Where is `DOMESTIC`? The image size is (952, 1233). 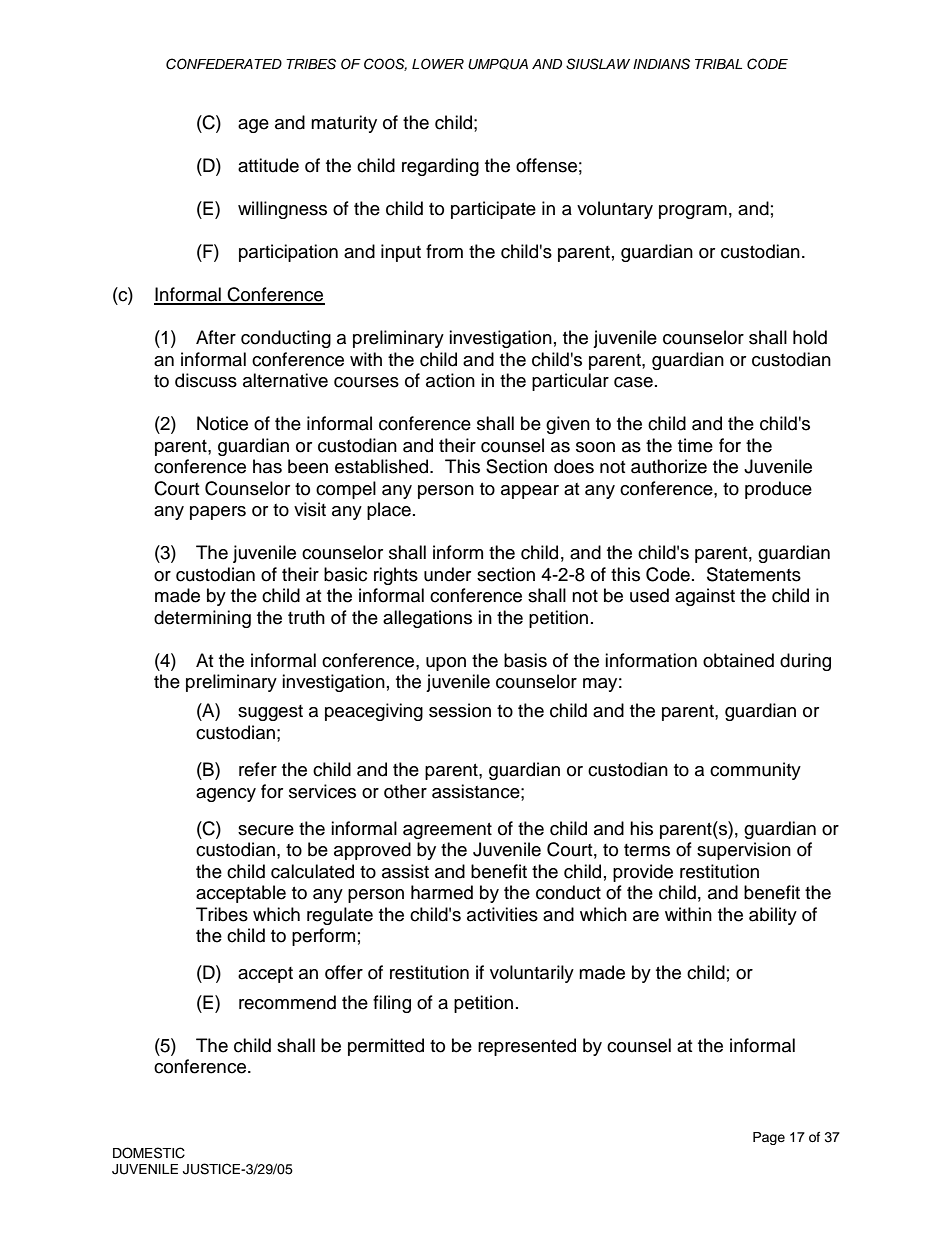 DOMESTIC is located at coordinates (149, 1153).
